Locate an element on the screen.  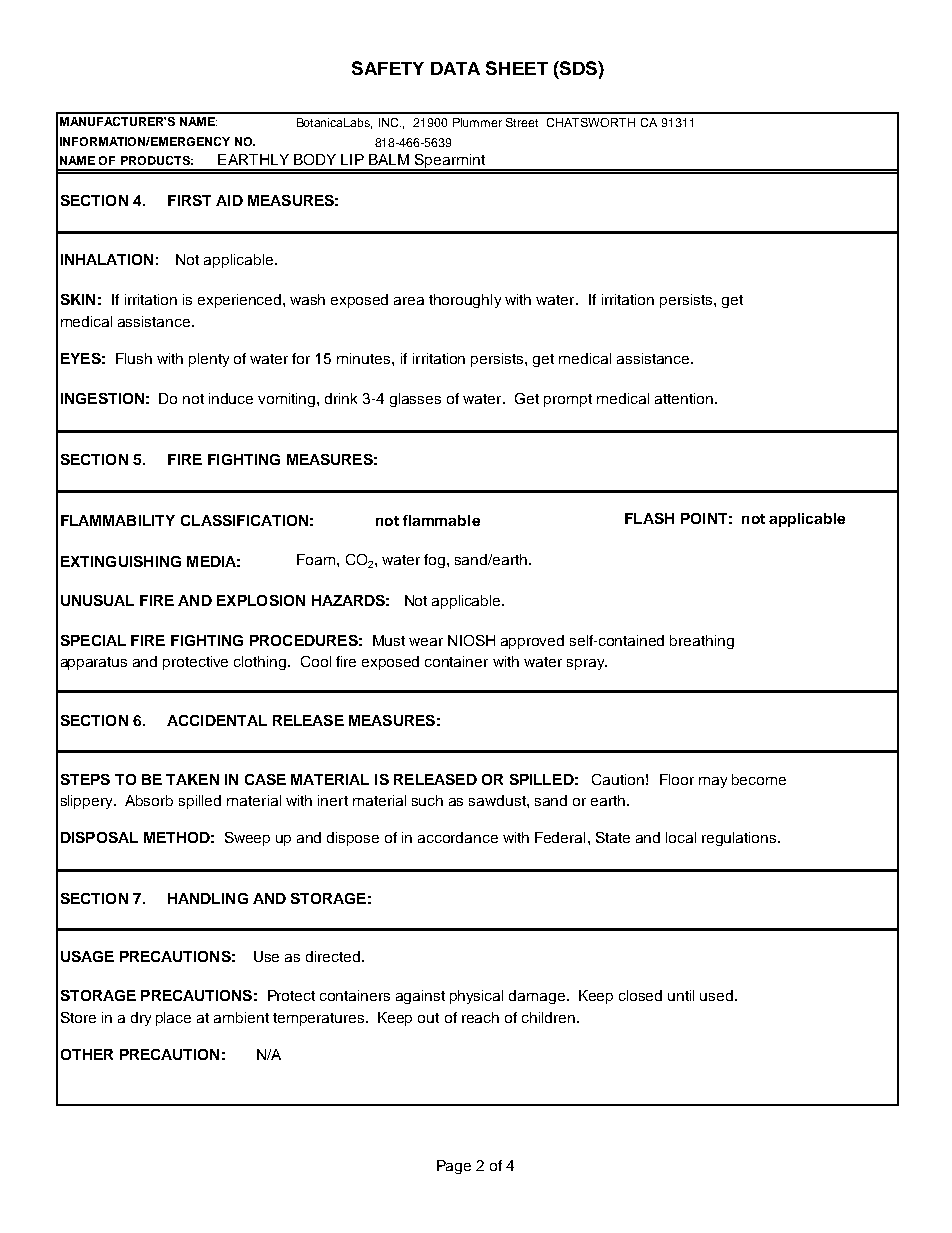
attention is located at coordinates (684, 398).
